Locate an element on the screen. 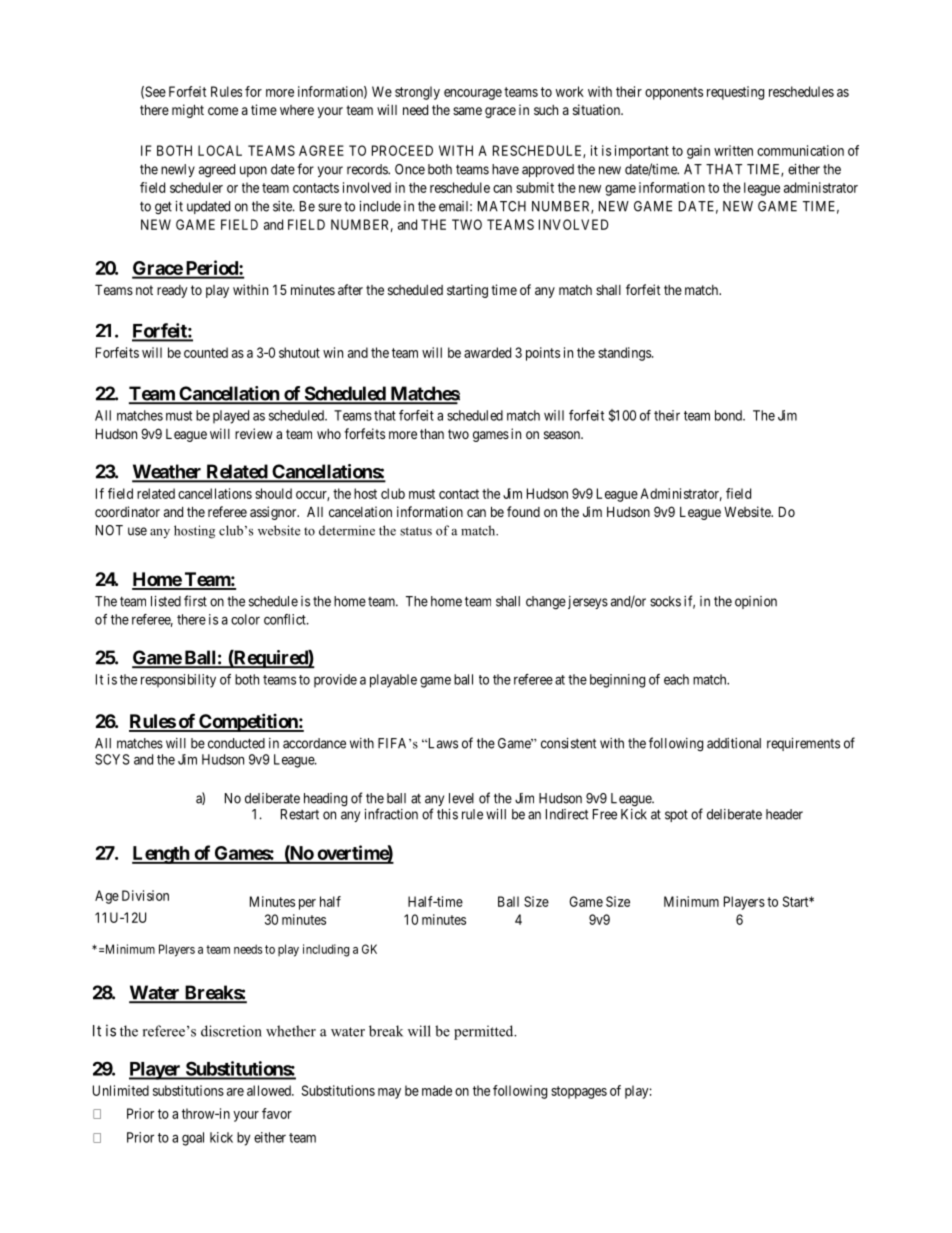 Image resolution: width=952 pixels, height=1233 pixels. bond is located at coordinates (729, 415).
